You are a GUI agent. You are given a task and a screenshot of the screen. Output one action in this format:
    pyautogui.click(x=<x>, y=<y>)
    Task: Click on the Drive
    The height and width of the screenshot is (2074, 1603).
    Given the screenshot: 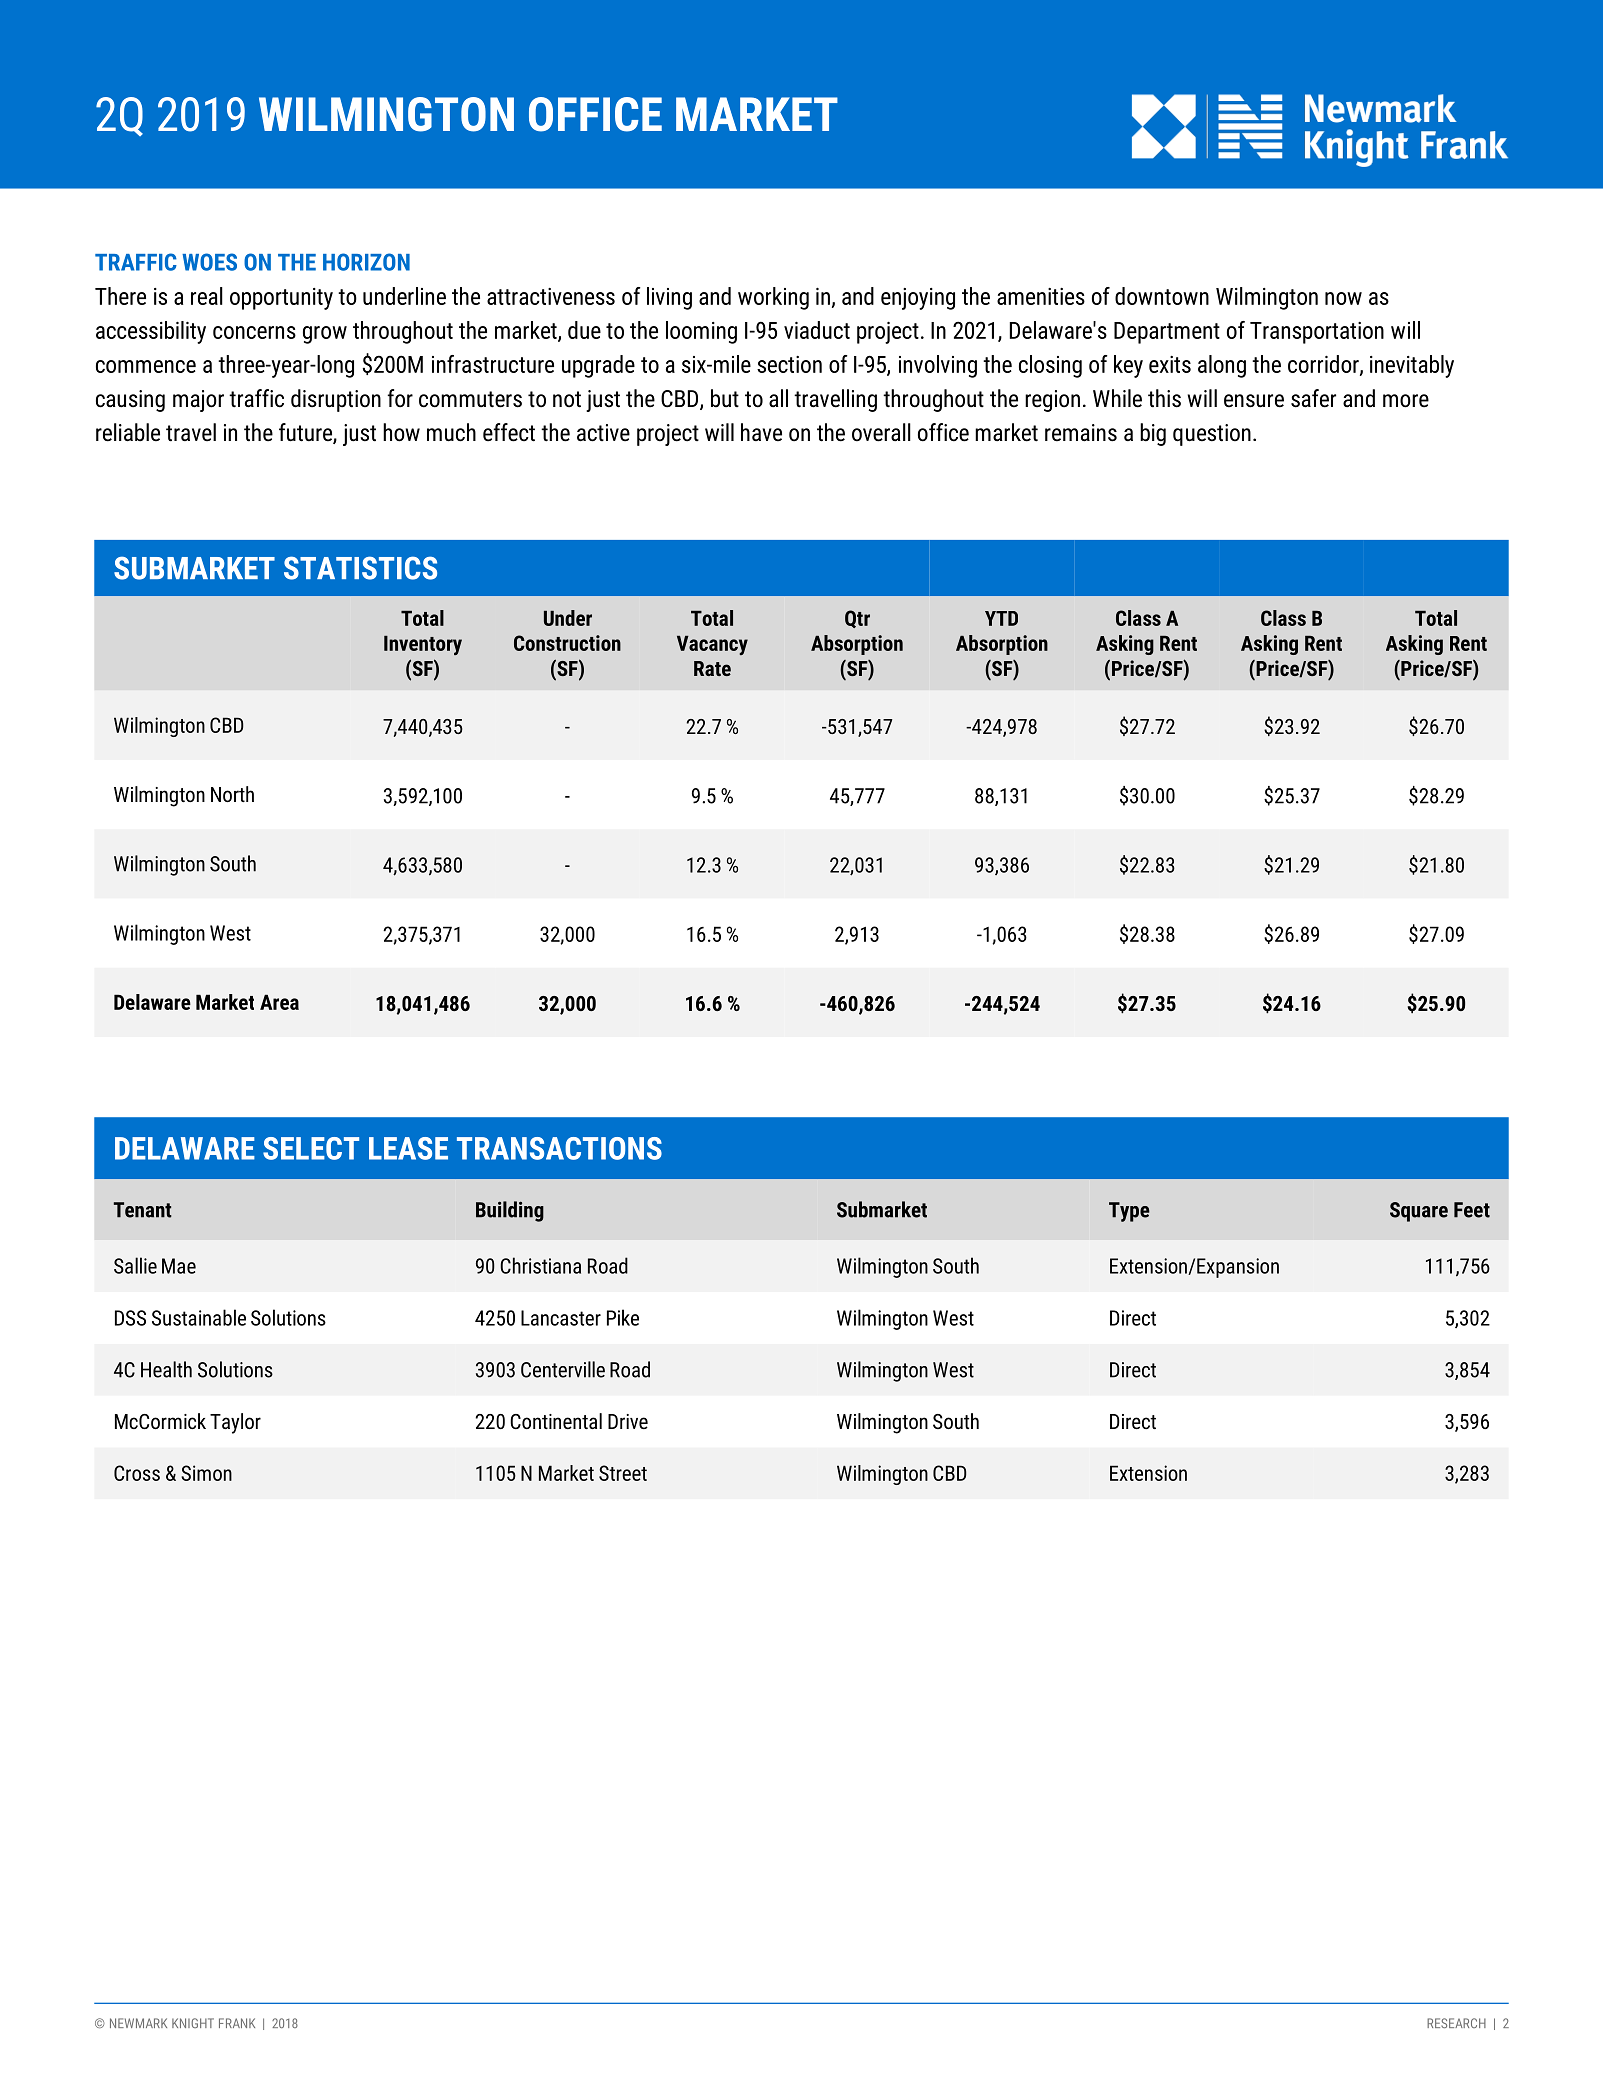 What is the action you would take?
    pyautogui.click(x=628, y=1421)
